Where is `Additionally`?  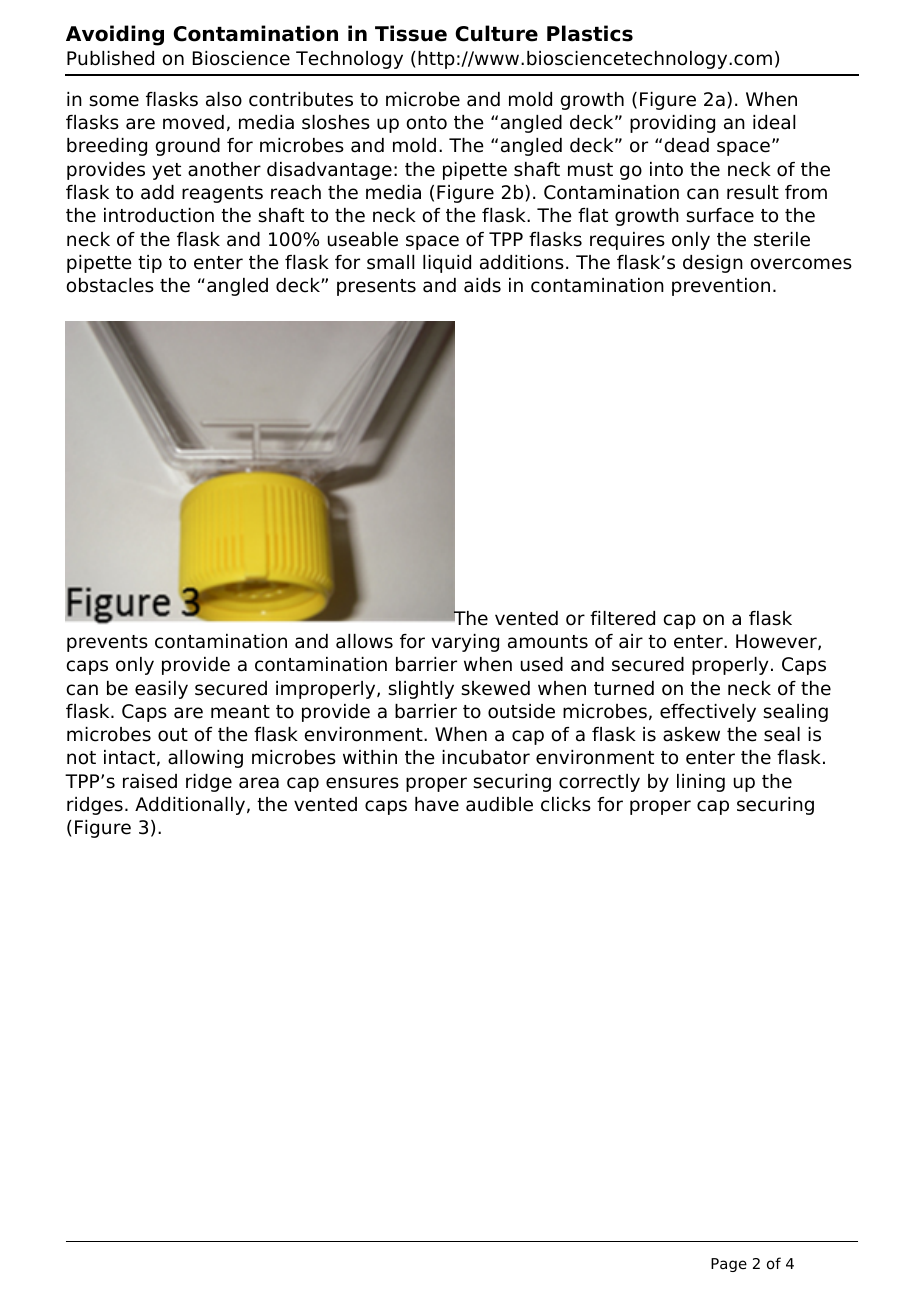
Additionally is located at coordinates (190, 806).
